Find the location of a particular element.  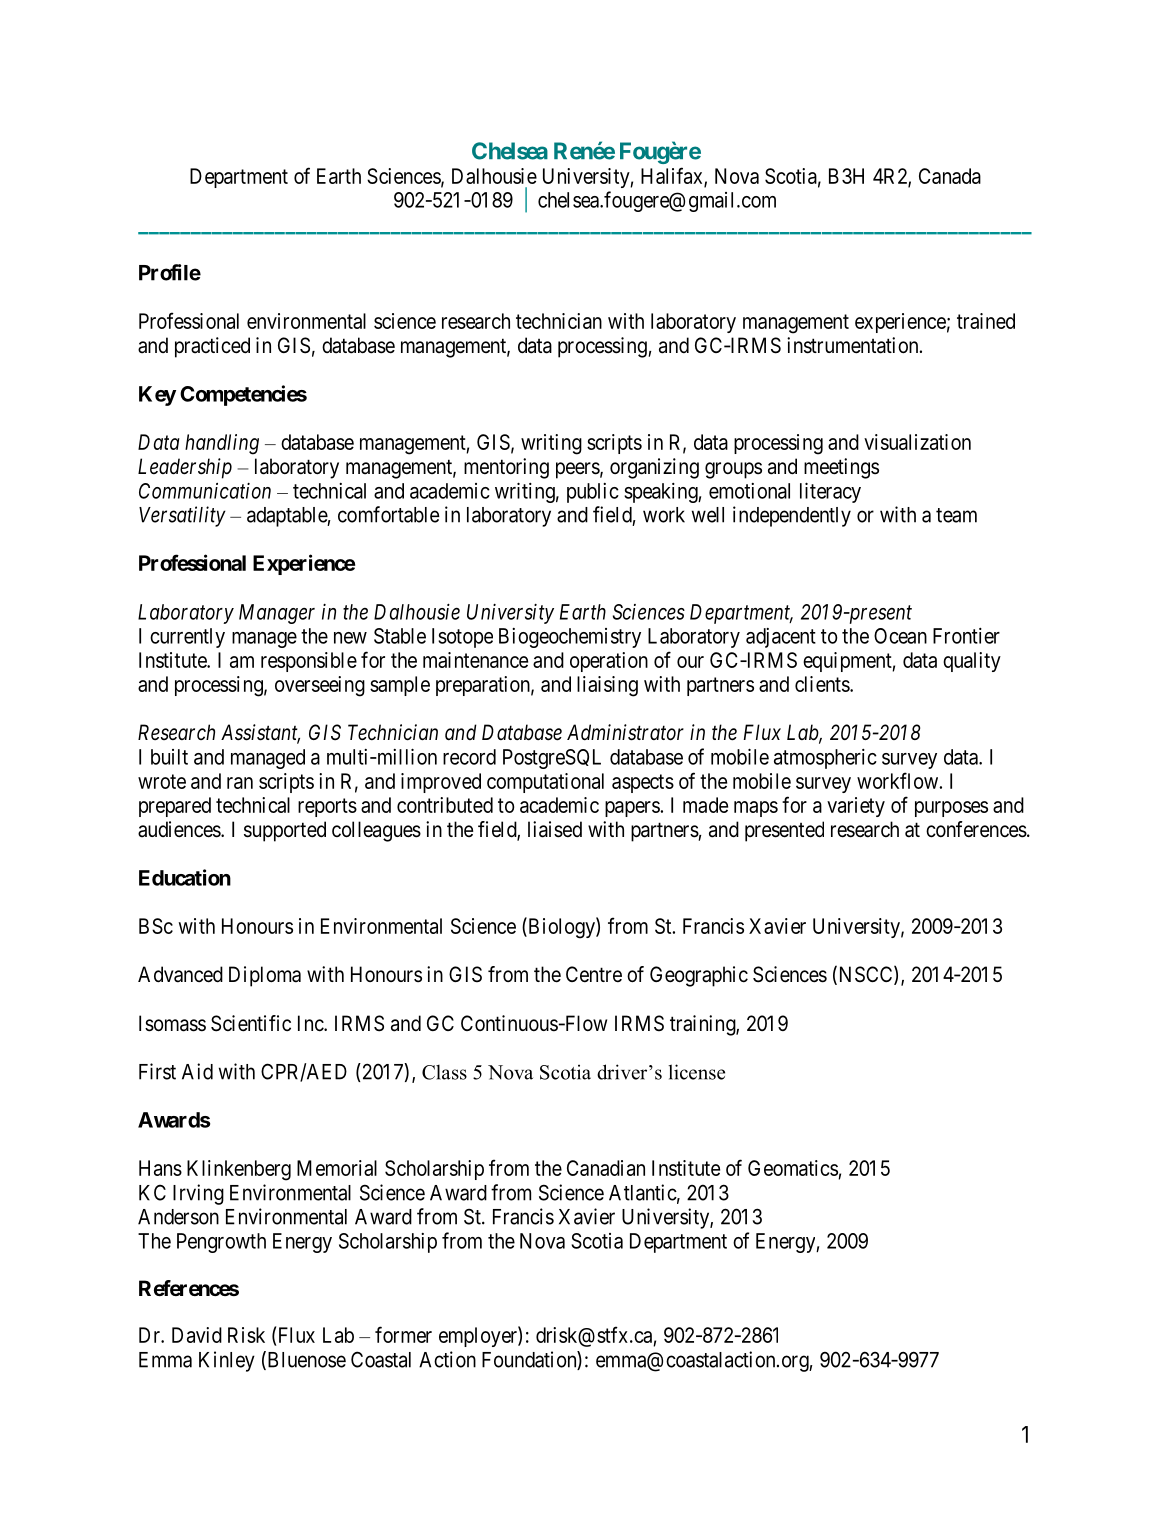

former is located at coordinates (403, 1334).
